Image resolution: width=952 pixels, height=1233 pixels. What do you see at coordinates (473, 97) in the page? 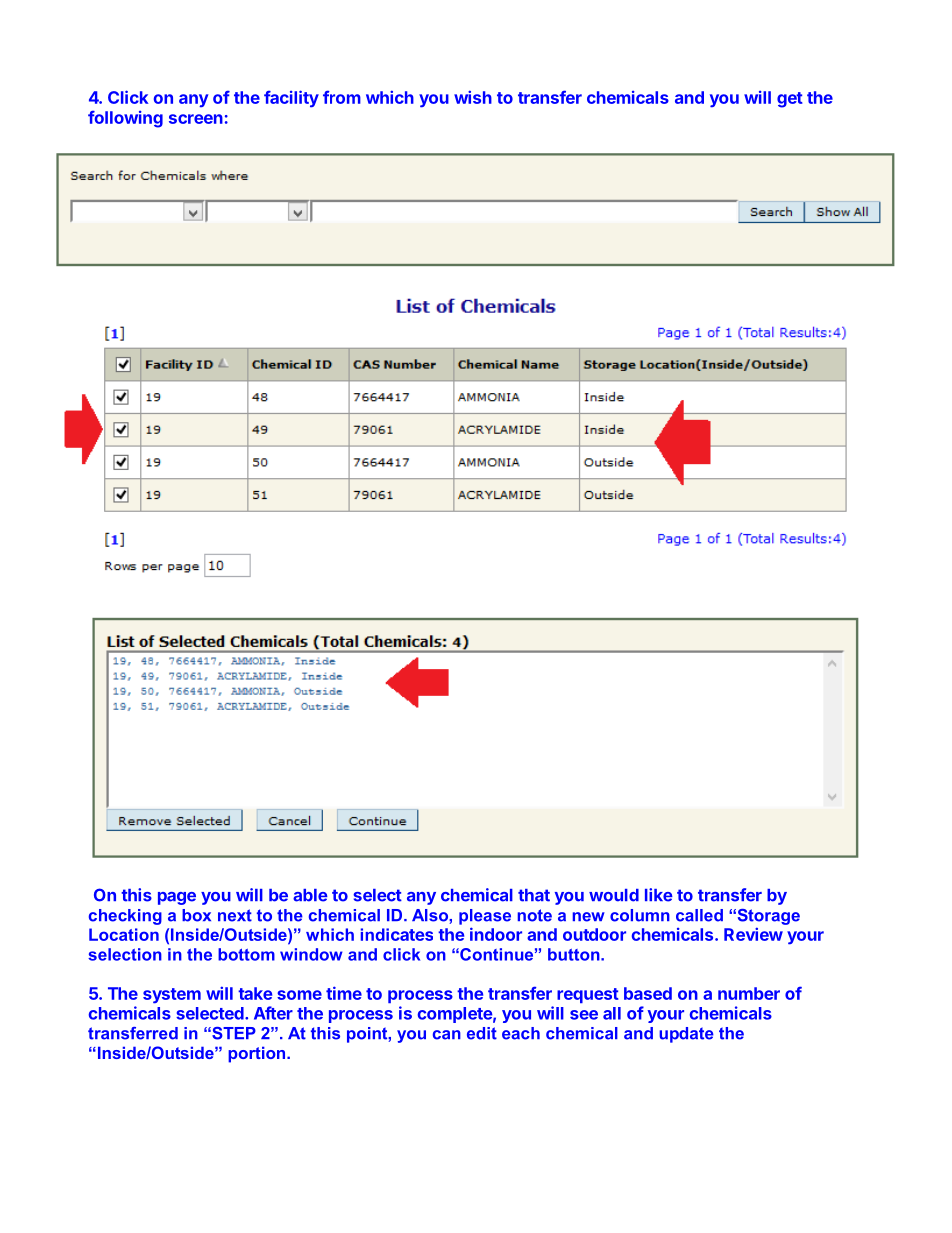
I see `wish` at bounding box center [473, 97].
